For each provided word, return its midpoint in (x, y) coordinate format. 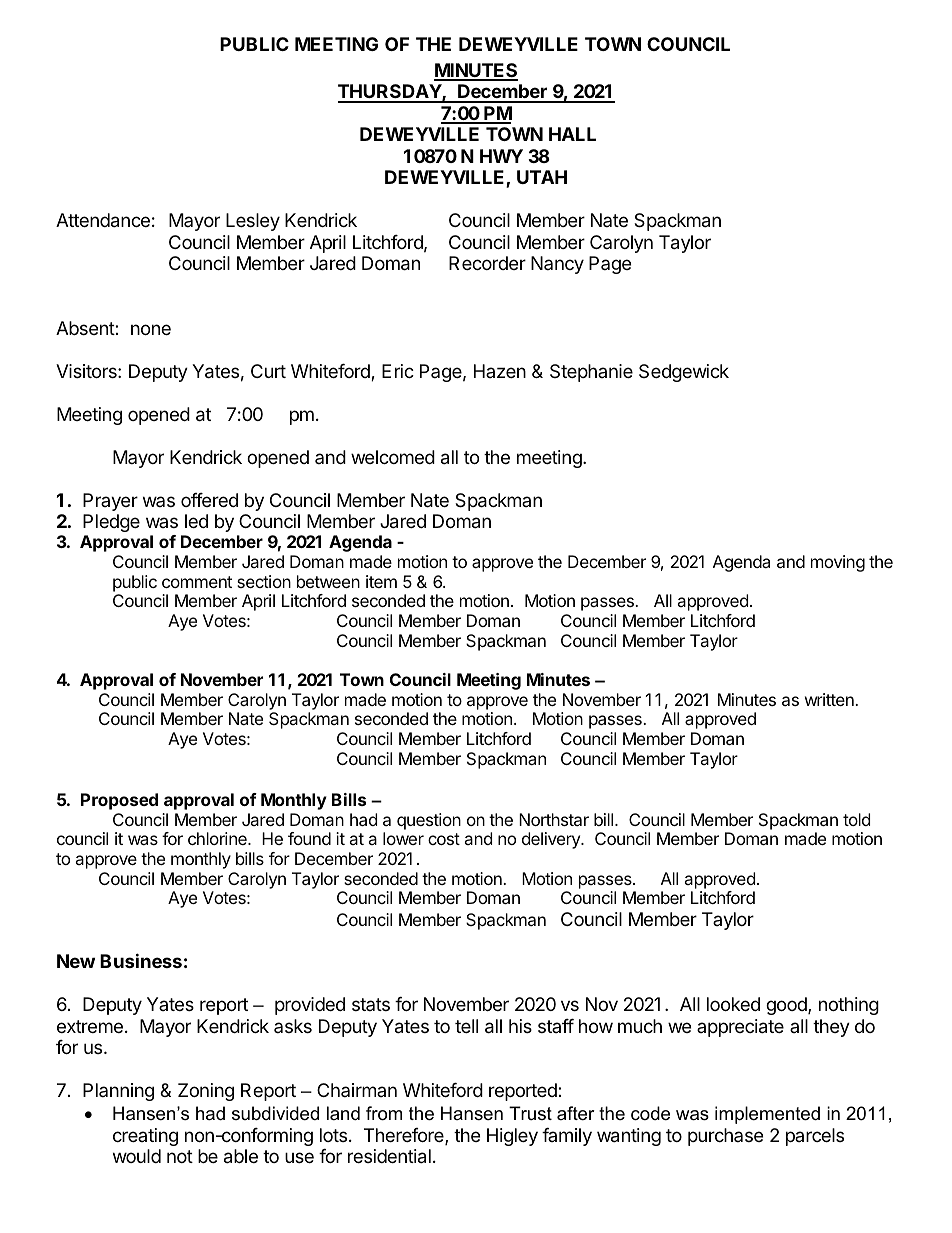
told (856, 819)
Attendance (103, 220)
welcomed (393, 457)
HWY (501, 156)
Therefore (405, 1136)
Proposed (119, 801)
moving (838, 563)
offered (209, 500)
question (429, 821)
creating (145, 1137)
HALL (572, 134)
